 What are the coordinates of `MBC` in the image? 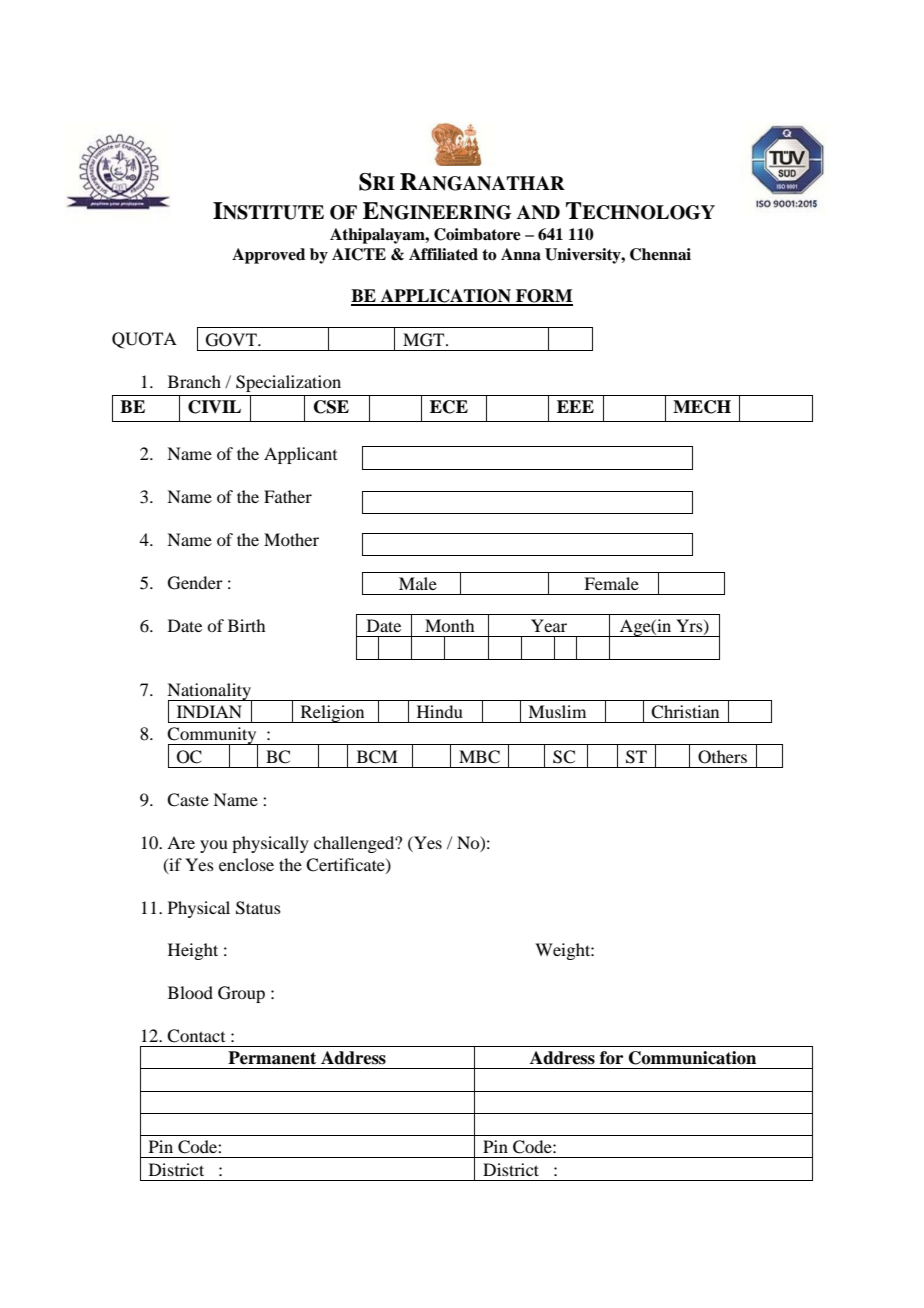 It's located at (479, 757).
